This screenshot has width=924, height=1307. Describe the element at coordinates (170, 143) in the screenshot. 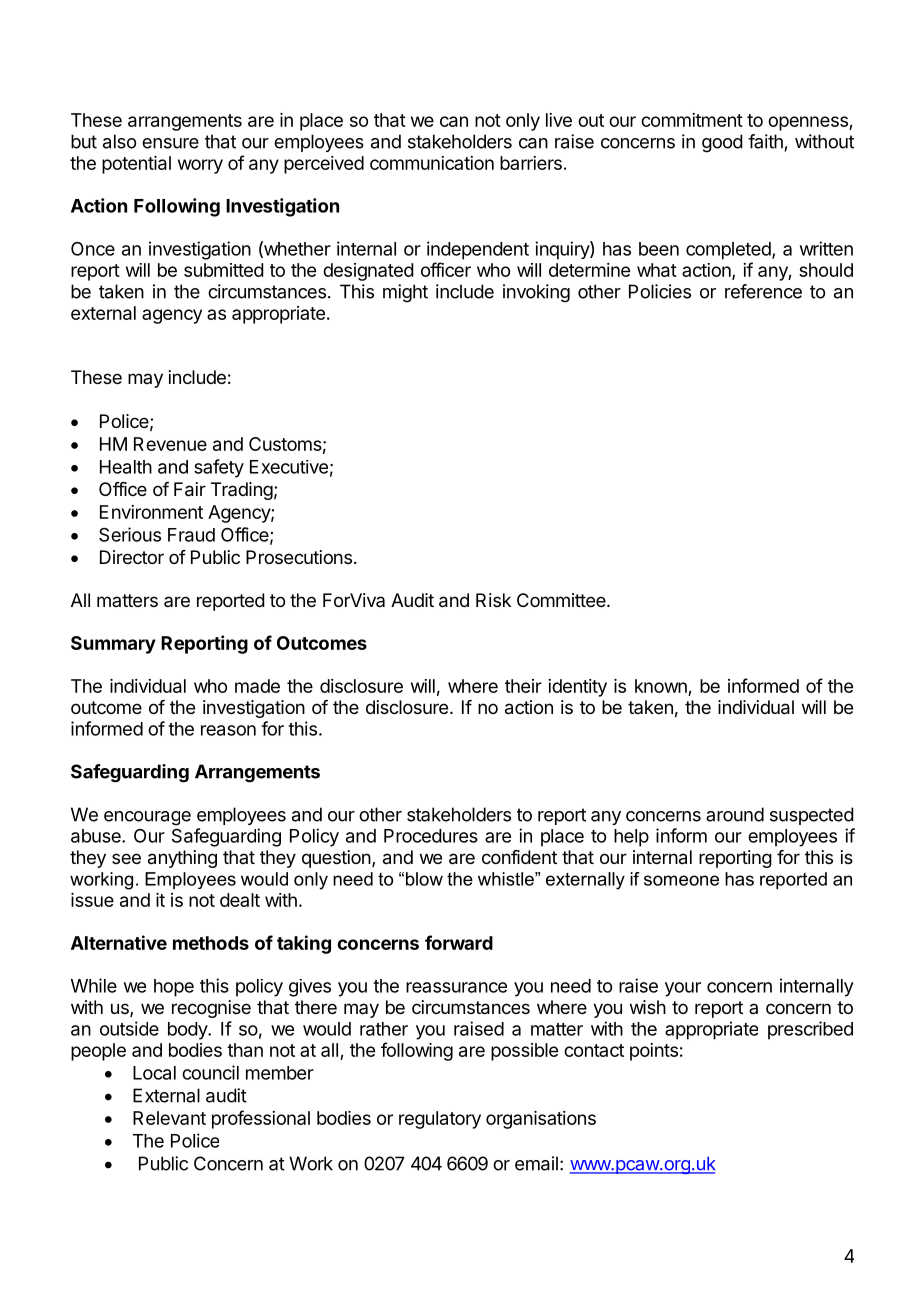

I see `ensure` at that location.
